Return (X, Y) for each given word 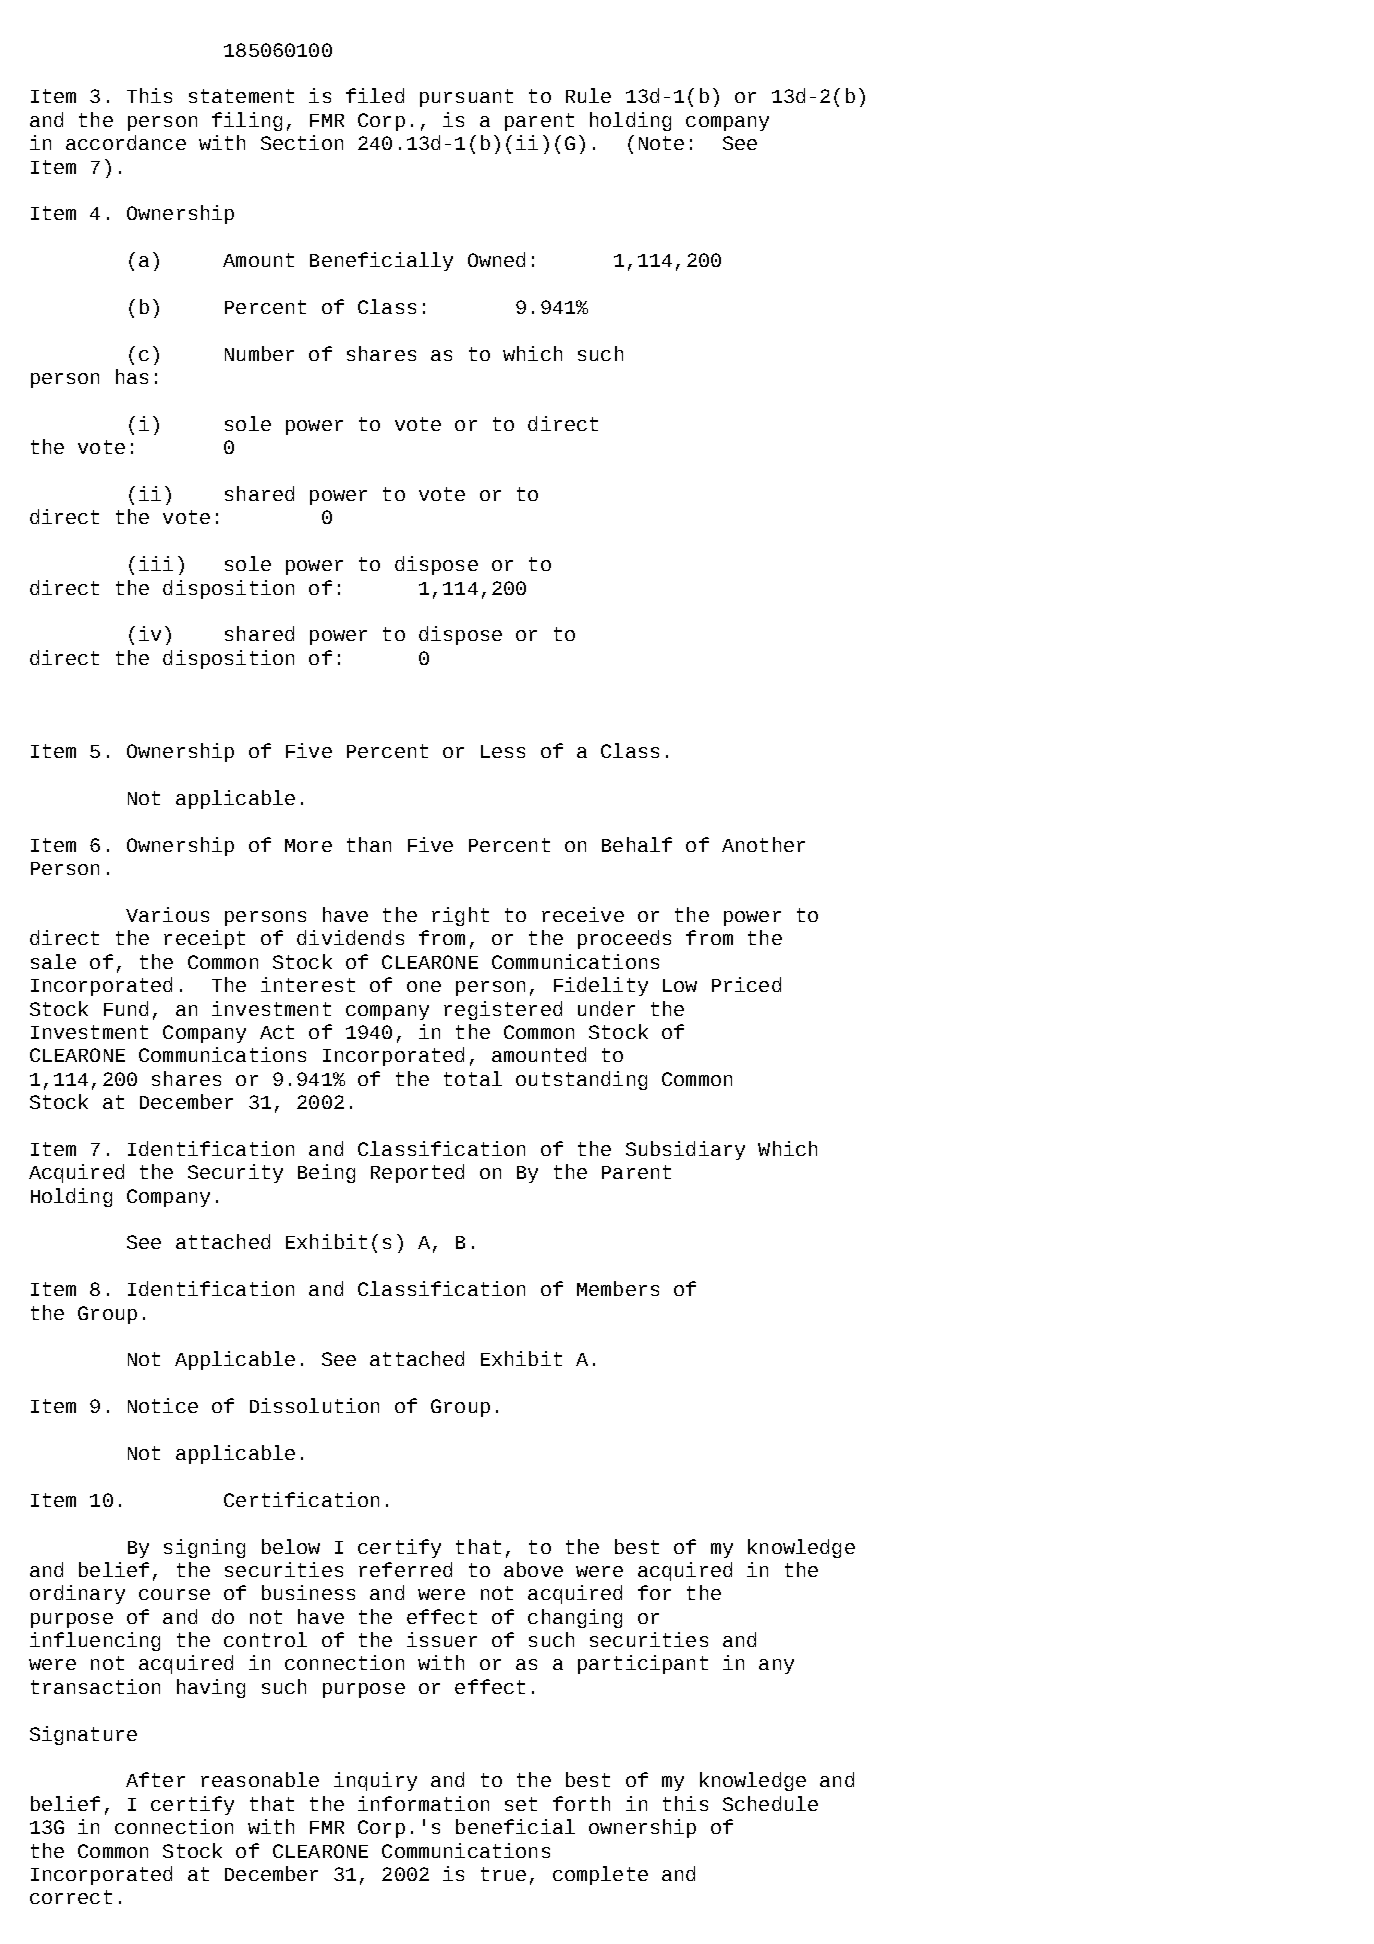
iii (156, 563)
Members (618, 1288)
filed (375, 95)
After (155, 1779)
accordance (126, 142)
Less (503, 751)
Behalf (637, 844)
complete (600, 1875)
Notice (163, 1405)
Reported (417, 1173)
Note (661, 143)
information (423, 1803)
